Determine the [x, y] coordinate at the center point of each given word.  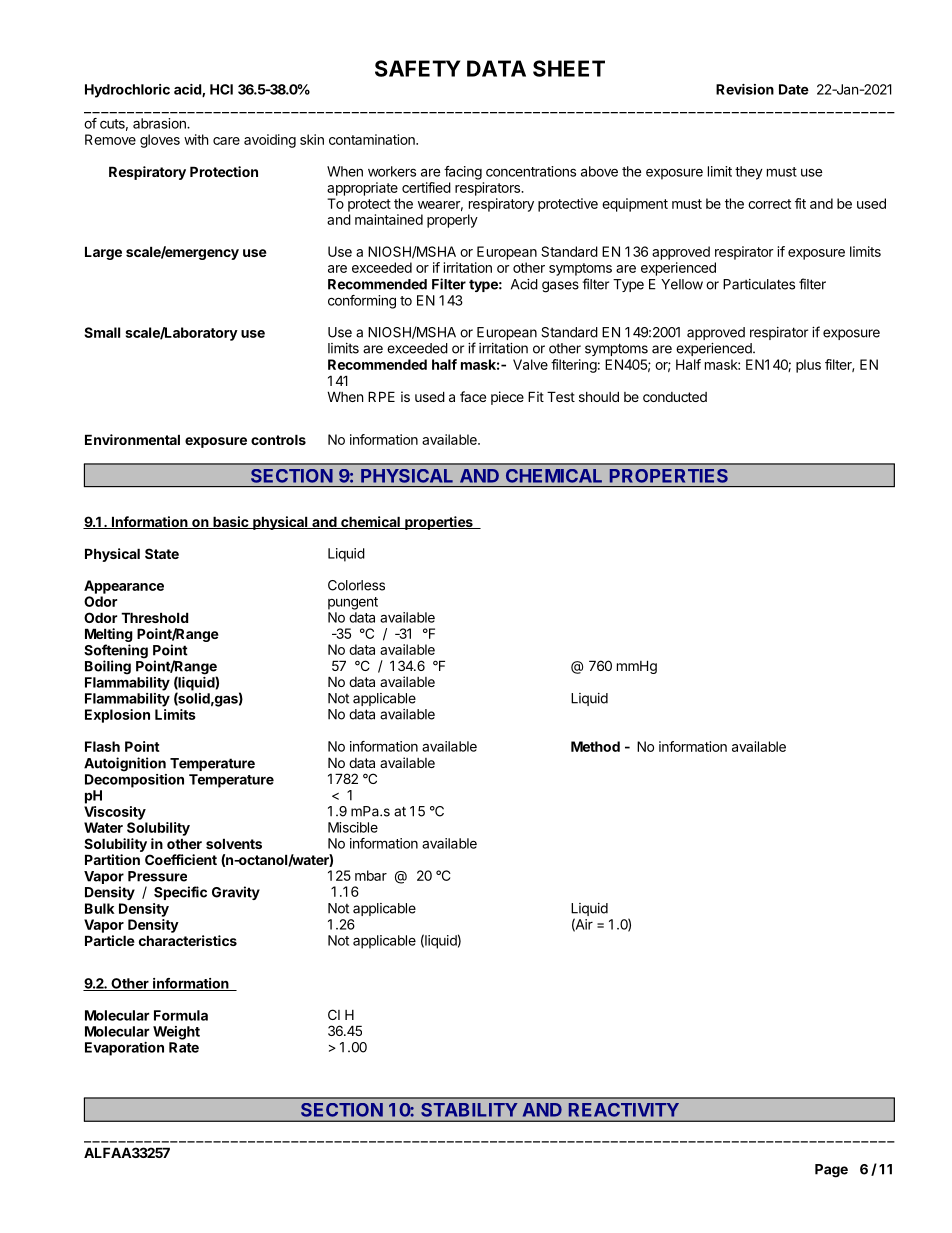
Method [595, 746]
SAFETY [417, 68]
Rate [184, 1047]
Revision [745, 89]
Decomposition [134, 781]
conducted [675, 397]
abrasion [160, 123]
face [473, 396]
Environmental [132, 439]
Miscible [353, 827]
